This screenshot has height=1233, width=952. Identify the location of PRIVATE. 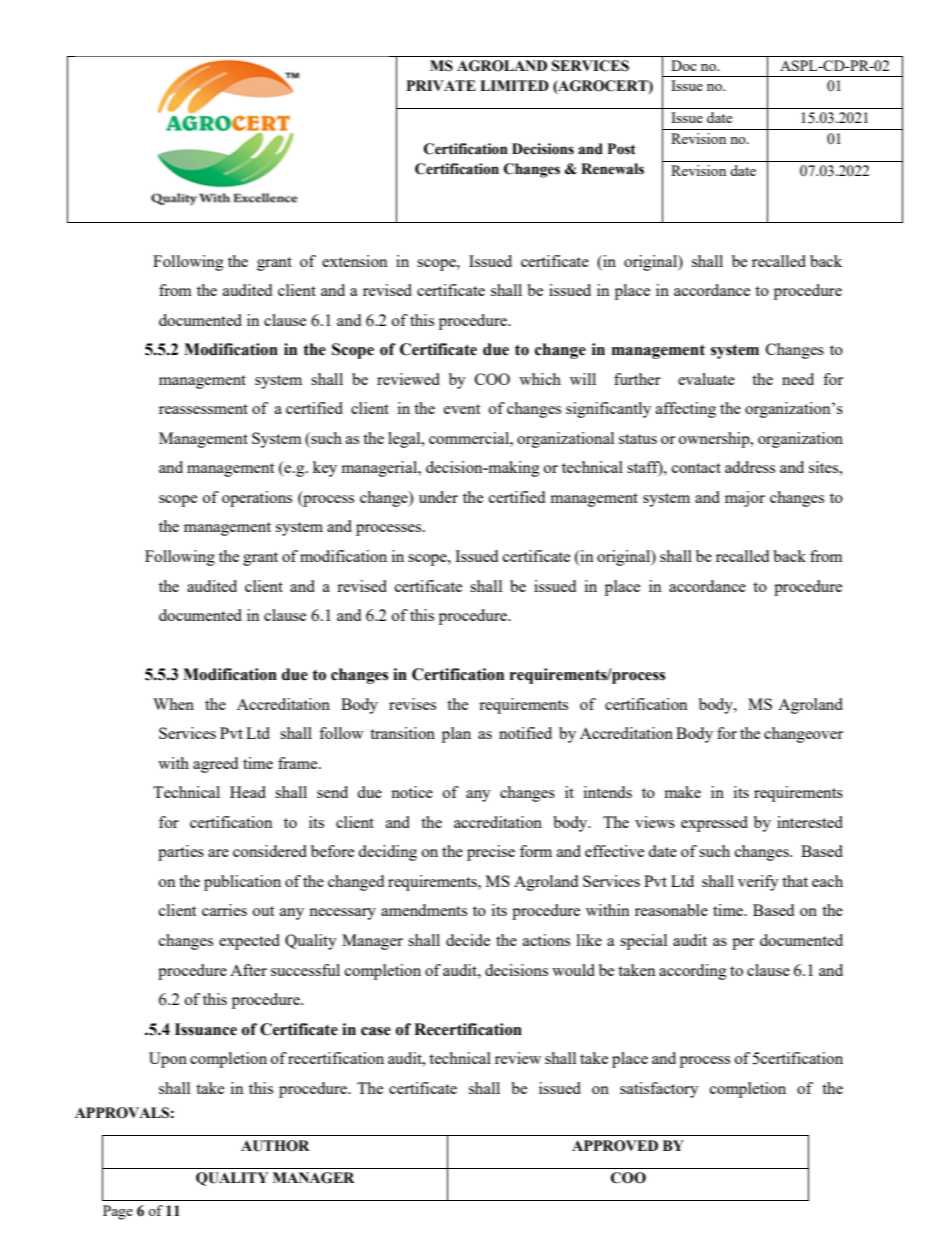
(441, 85).
